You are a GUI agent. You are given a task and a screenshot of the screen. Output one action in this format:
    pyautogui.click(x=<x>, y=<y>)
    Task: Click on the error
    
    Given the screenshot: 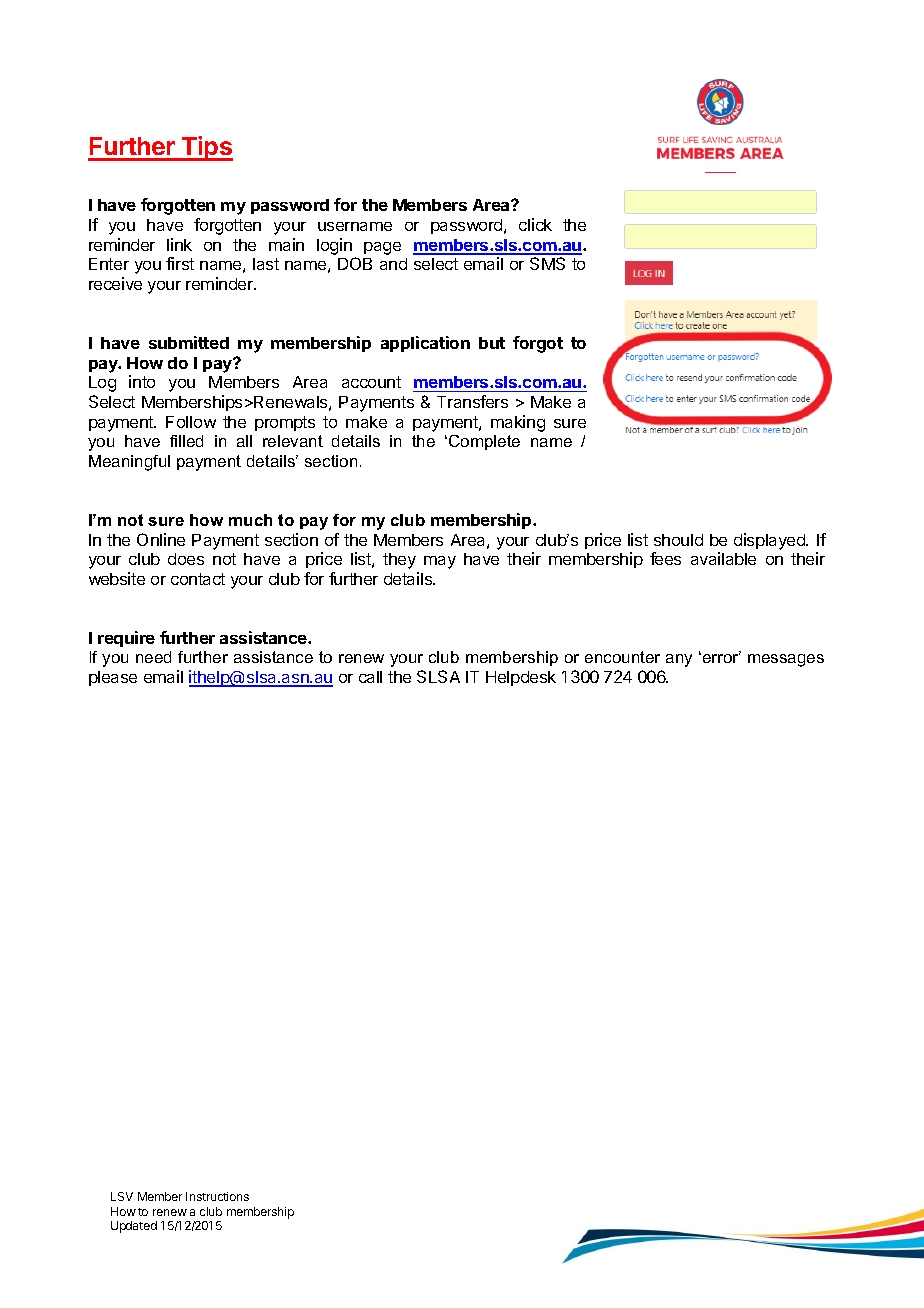 What is the action you would take?
    pyautogui.click(x=720, y=657)
